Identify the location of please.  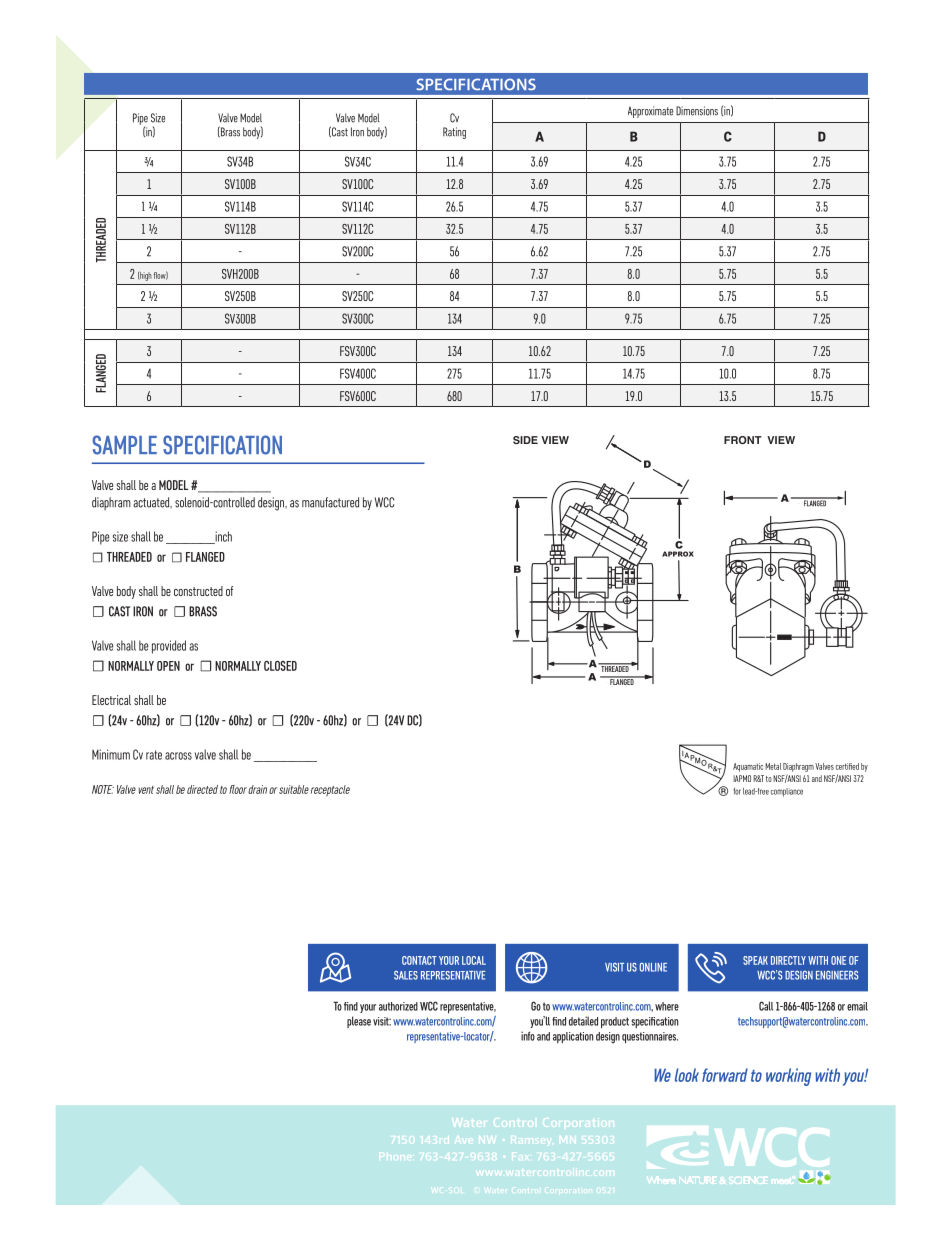
(359, 1022).
